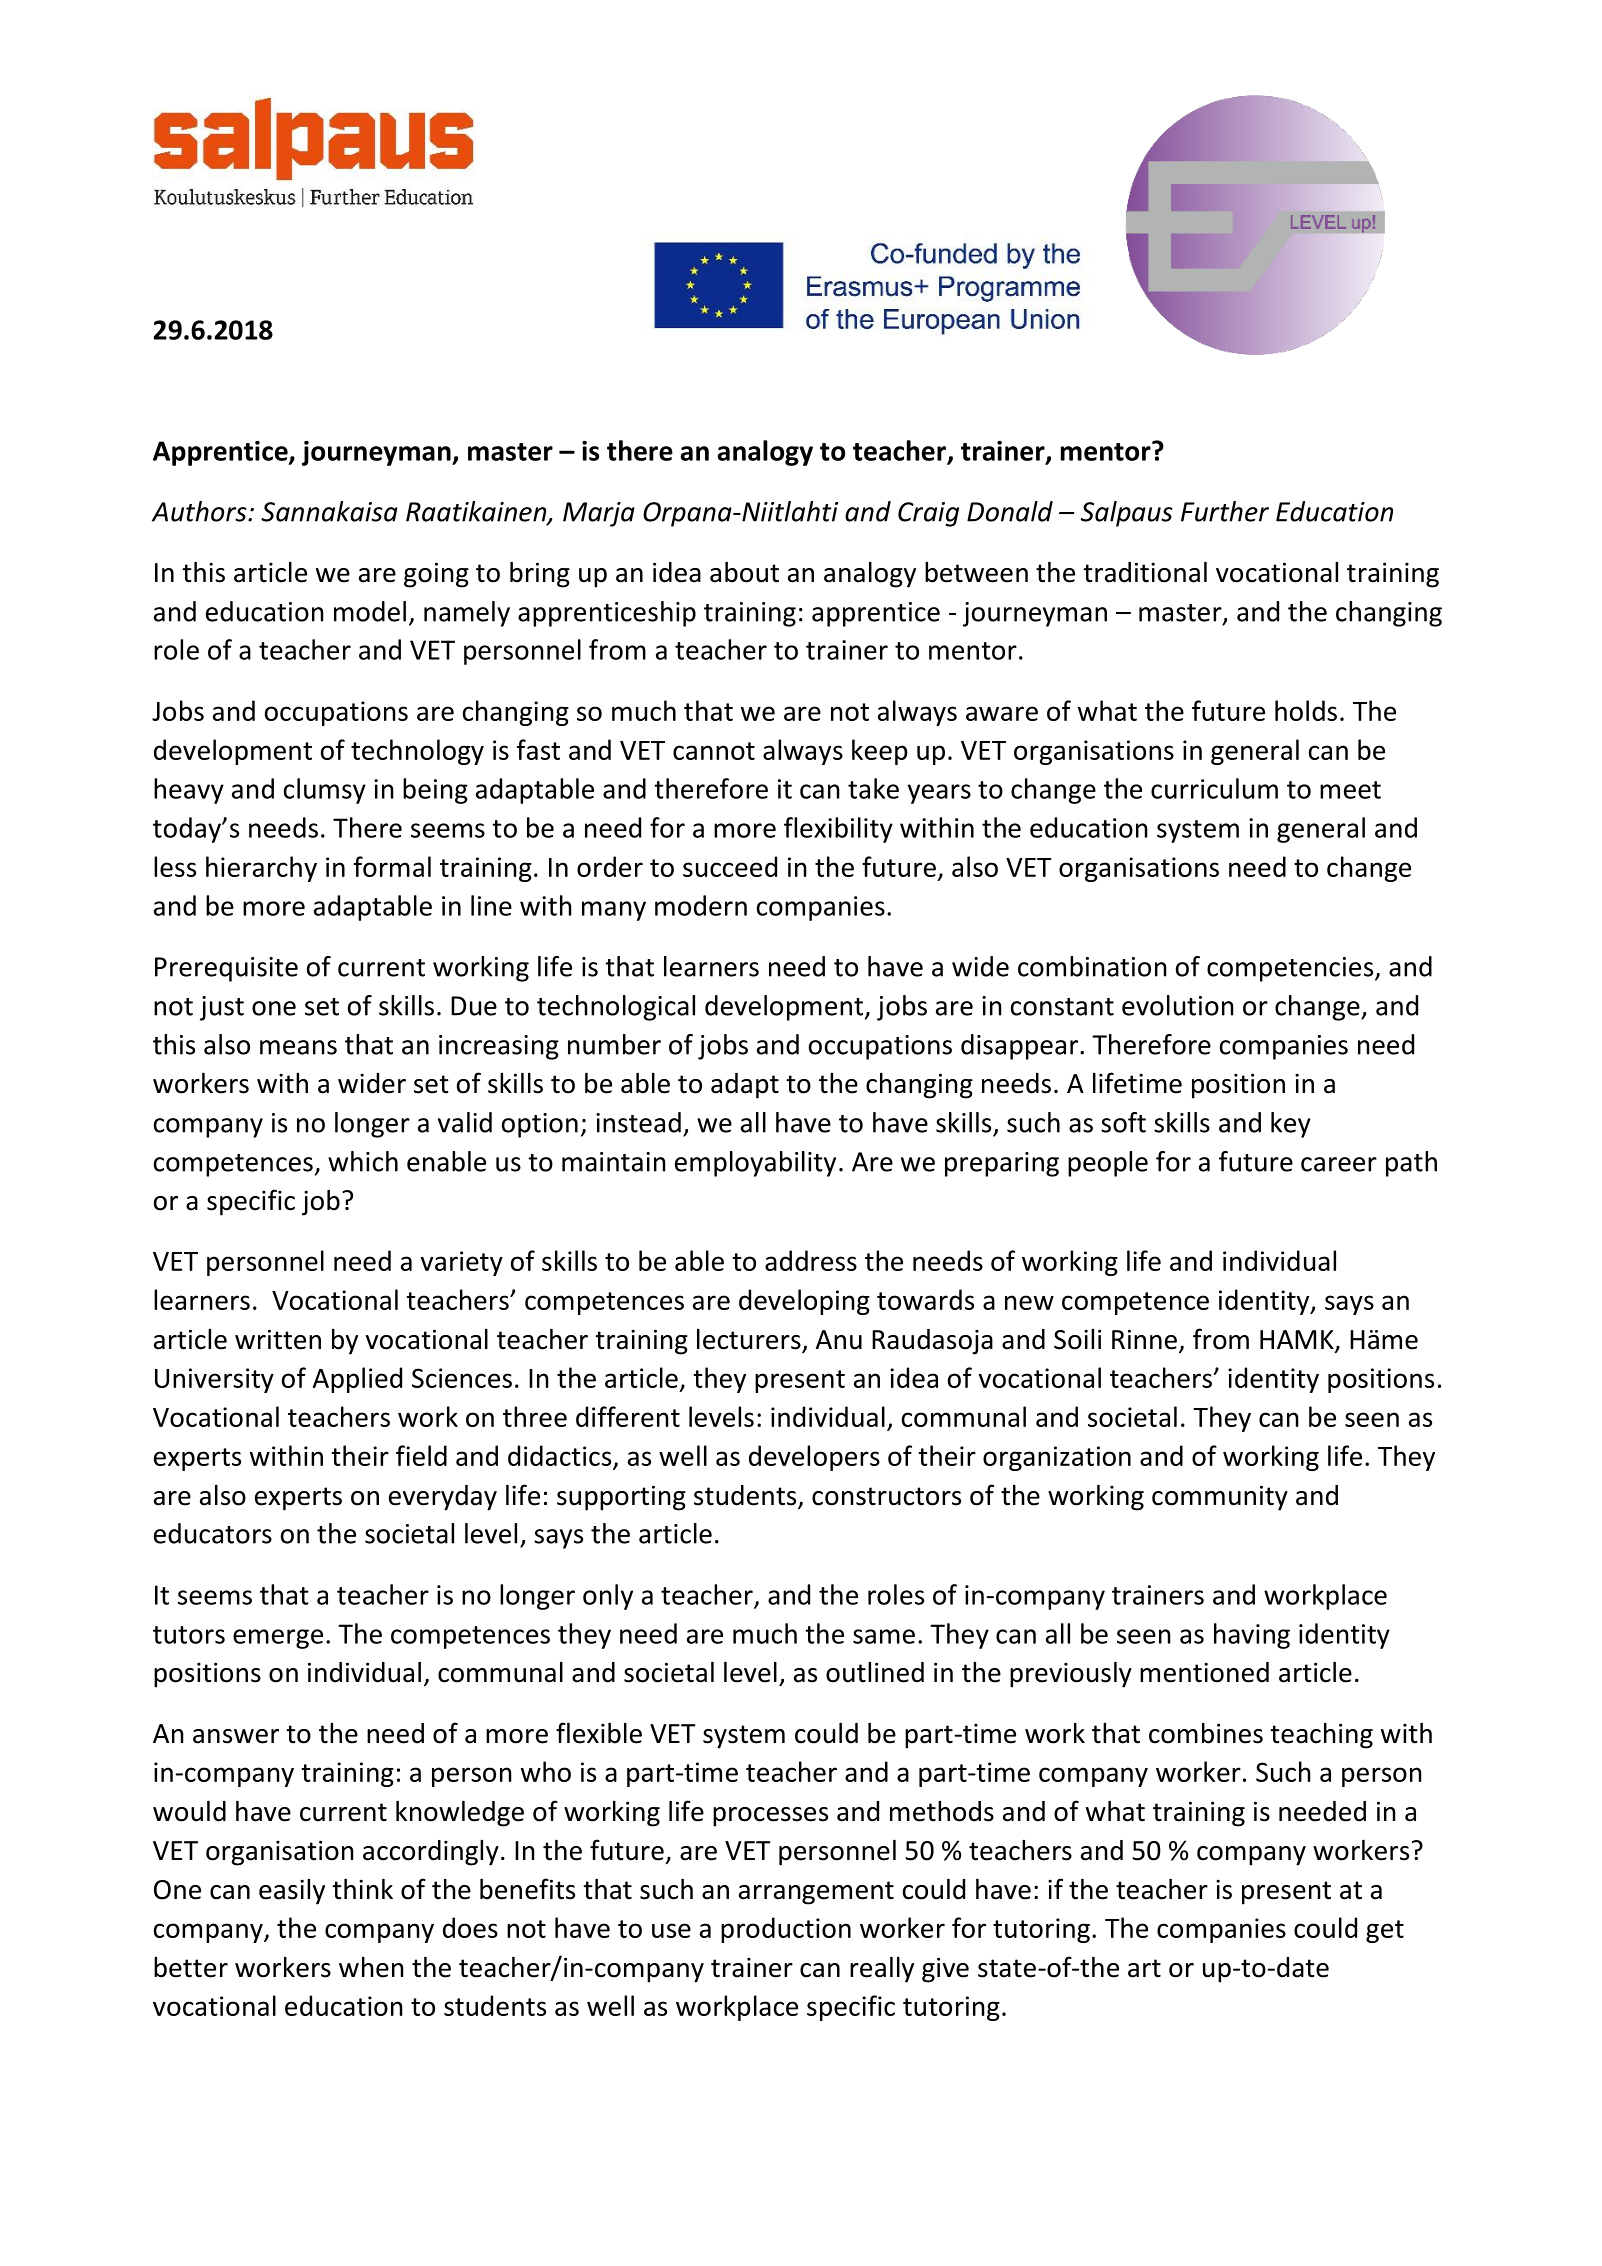  Describe the element at coordinates (1225, 511) in the image. I see `Further` at that location.
